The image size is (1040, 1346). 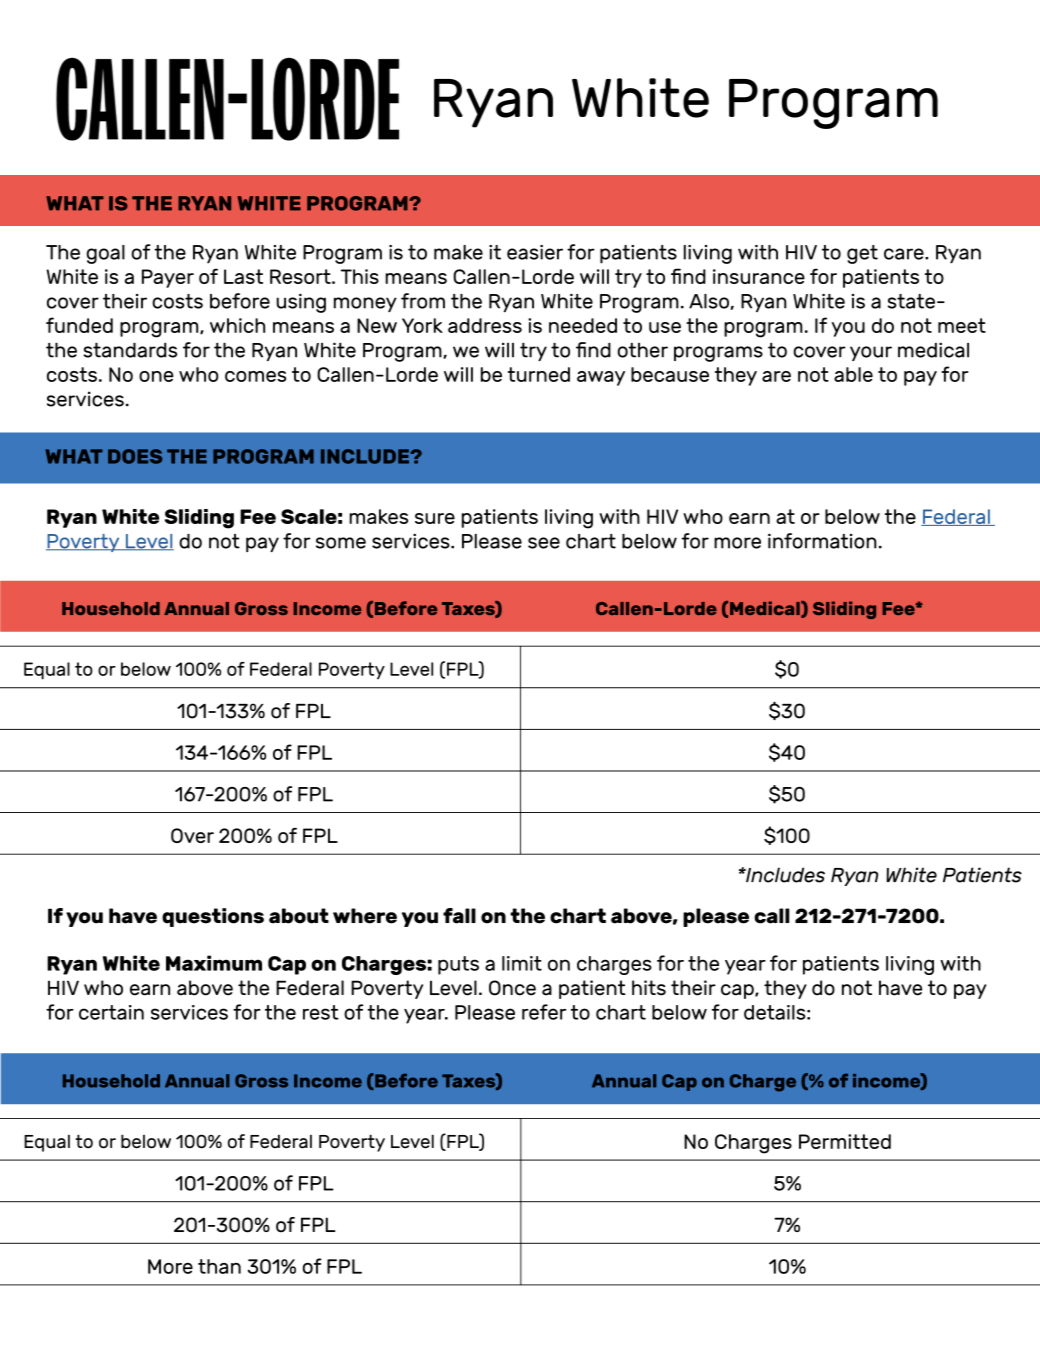 What do you see at coordinates (544, 1012) in the screenshot?
I see `refer` at bounding box center [544, 1012].
